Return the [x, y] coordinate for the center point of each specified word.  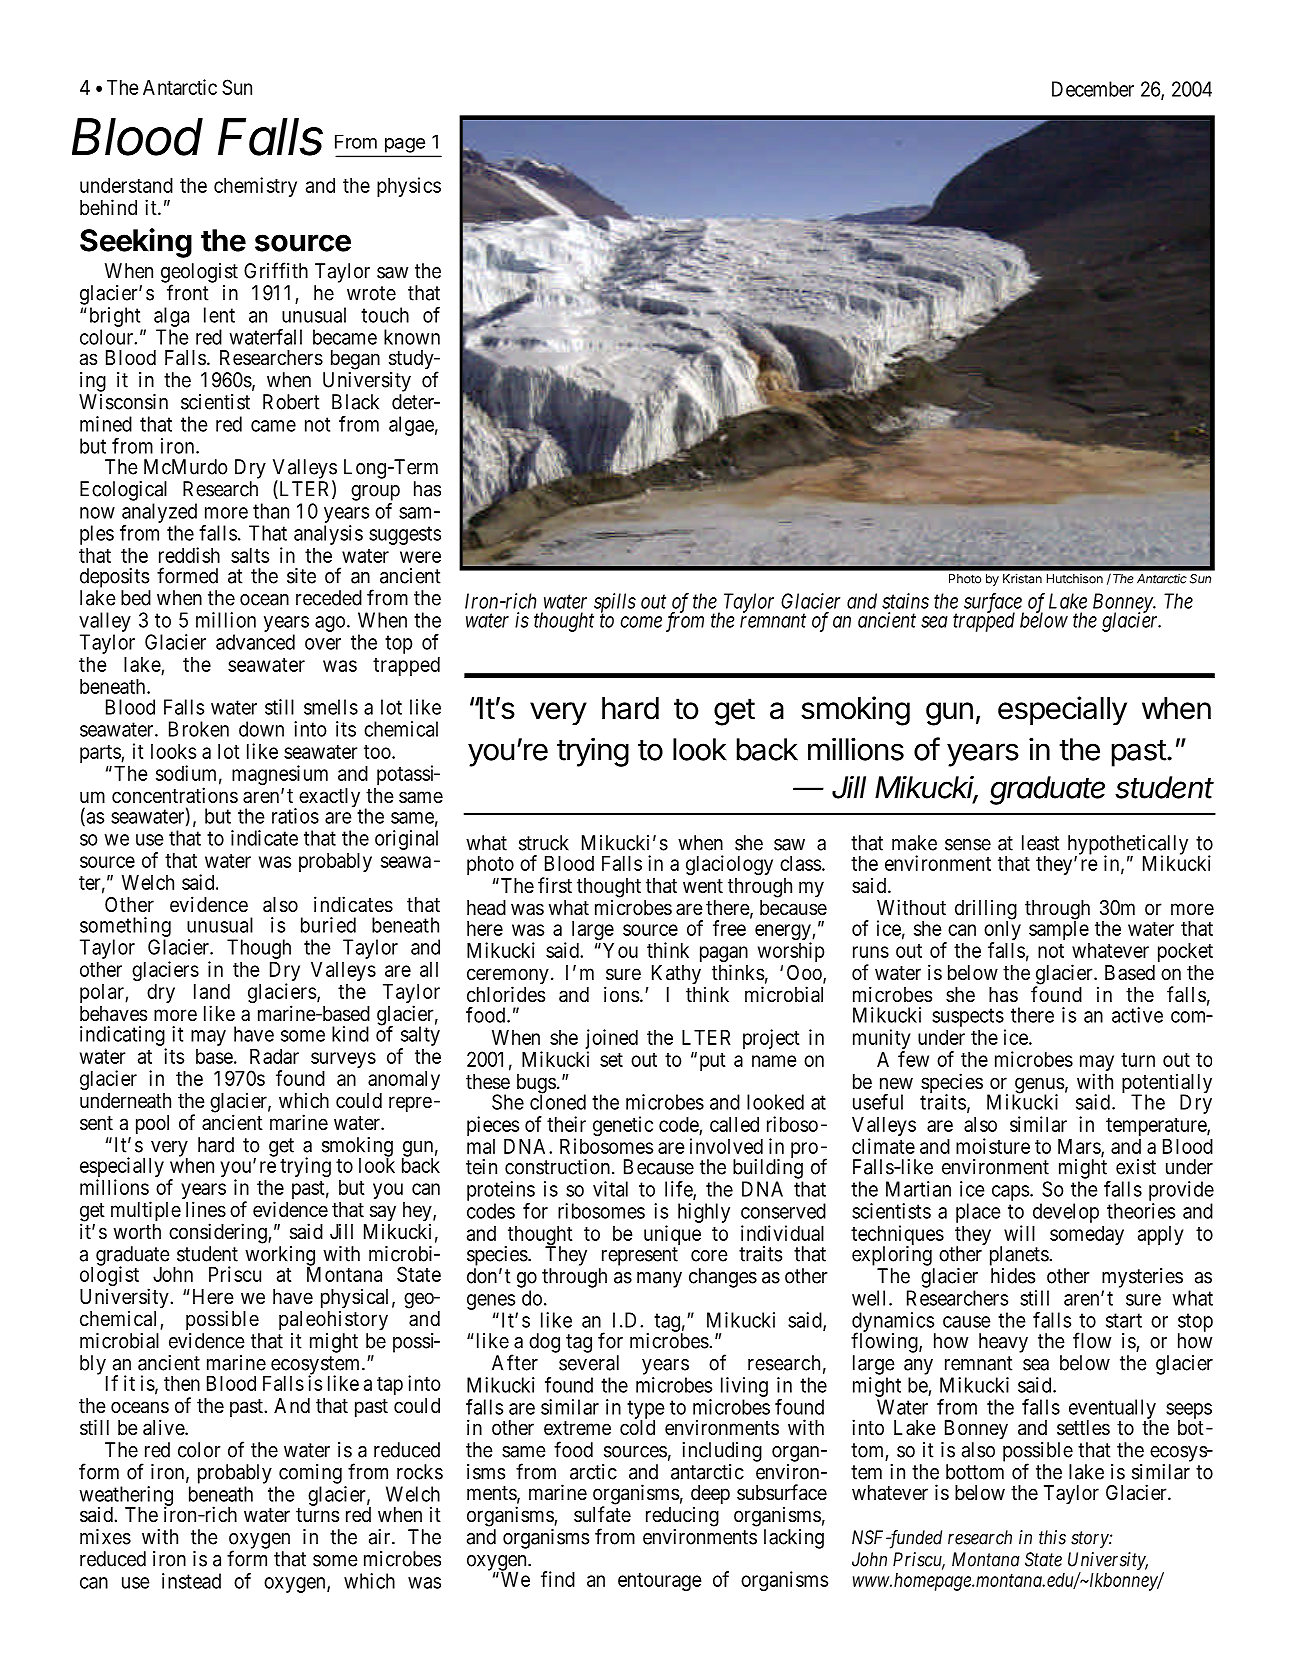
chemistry [255, 187]
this [1052, 1537]
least [1041, 843]
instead [191, 1581]
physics [409, 187]
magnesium [280, 775]
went [703, 886]
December [1093, 89]
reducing [682, 1516]
